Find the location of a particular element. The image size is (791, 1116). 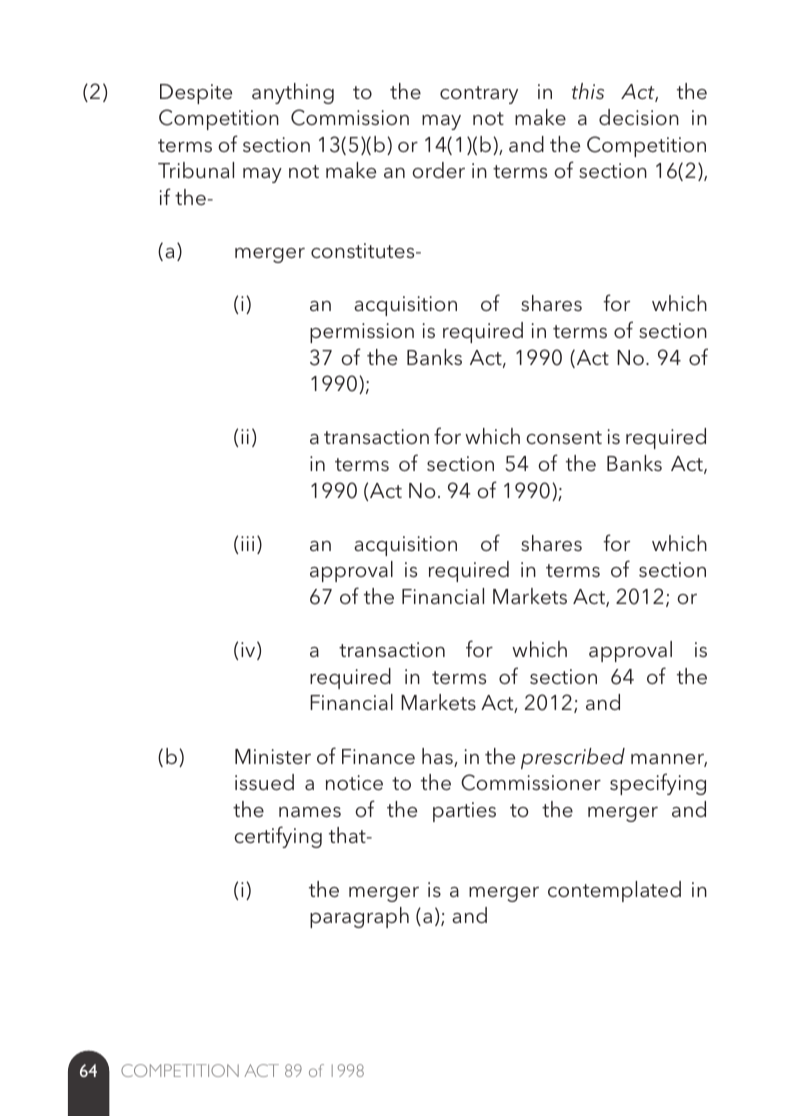

consent is located at coordinates (564, 437).
